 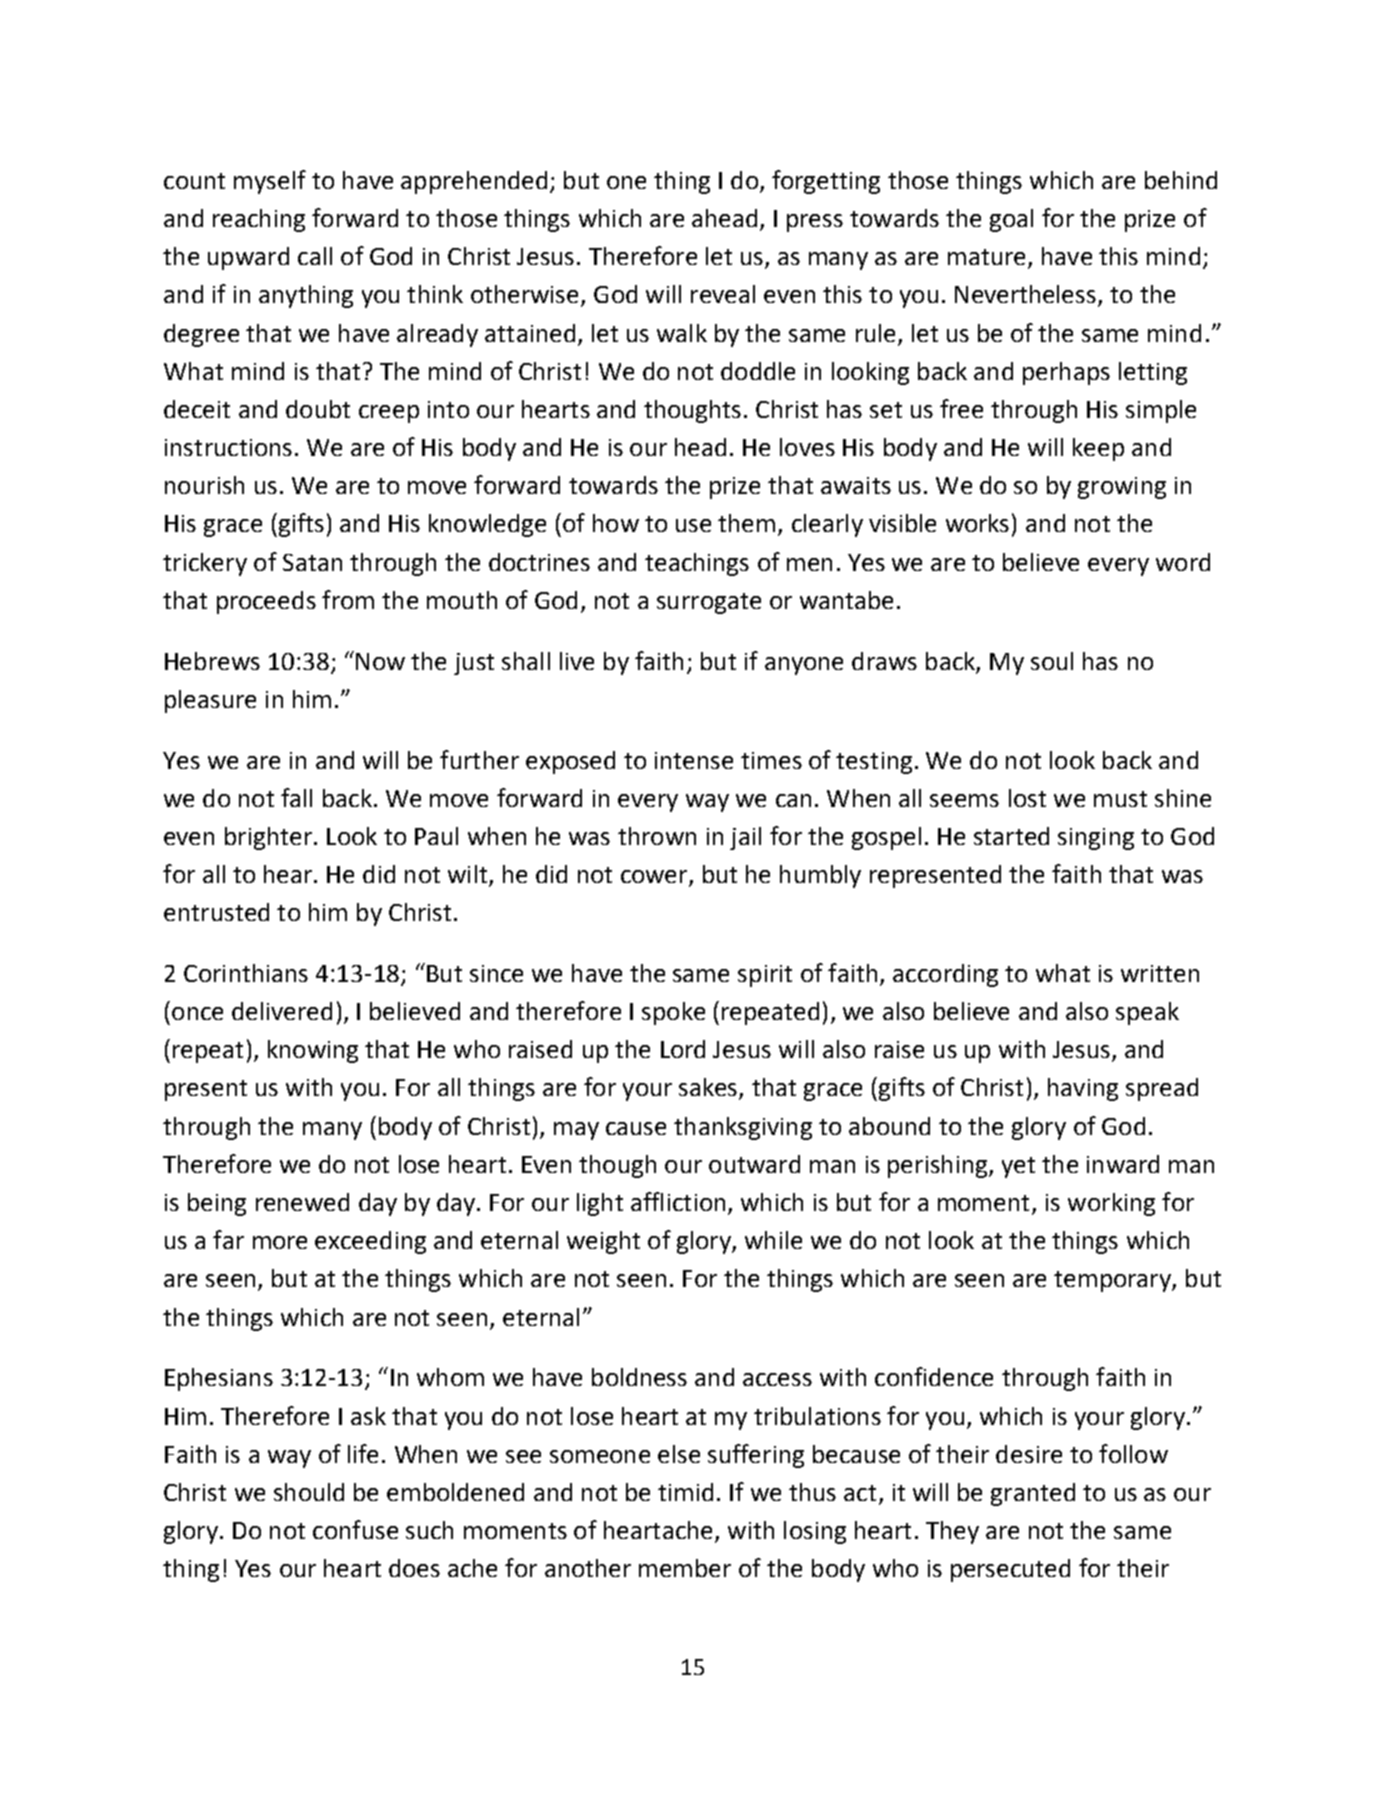 What do you see at coordinates (315, 256) in the image?
I see `call` at bounding box center [315, 256].
